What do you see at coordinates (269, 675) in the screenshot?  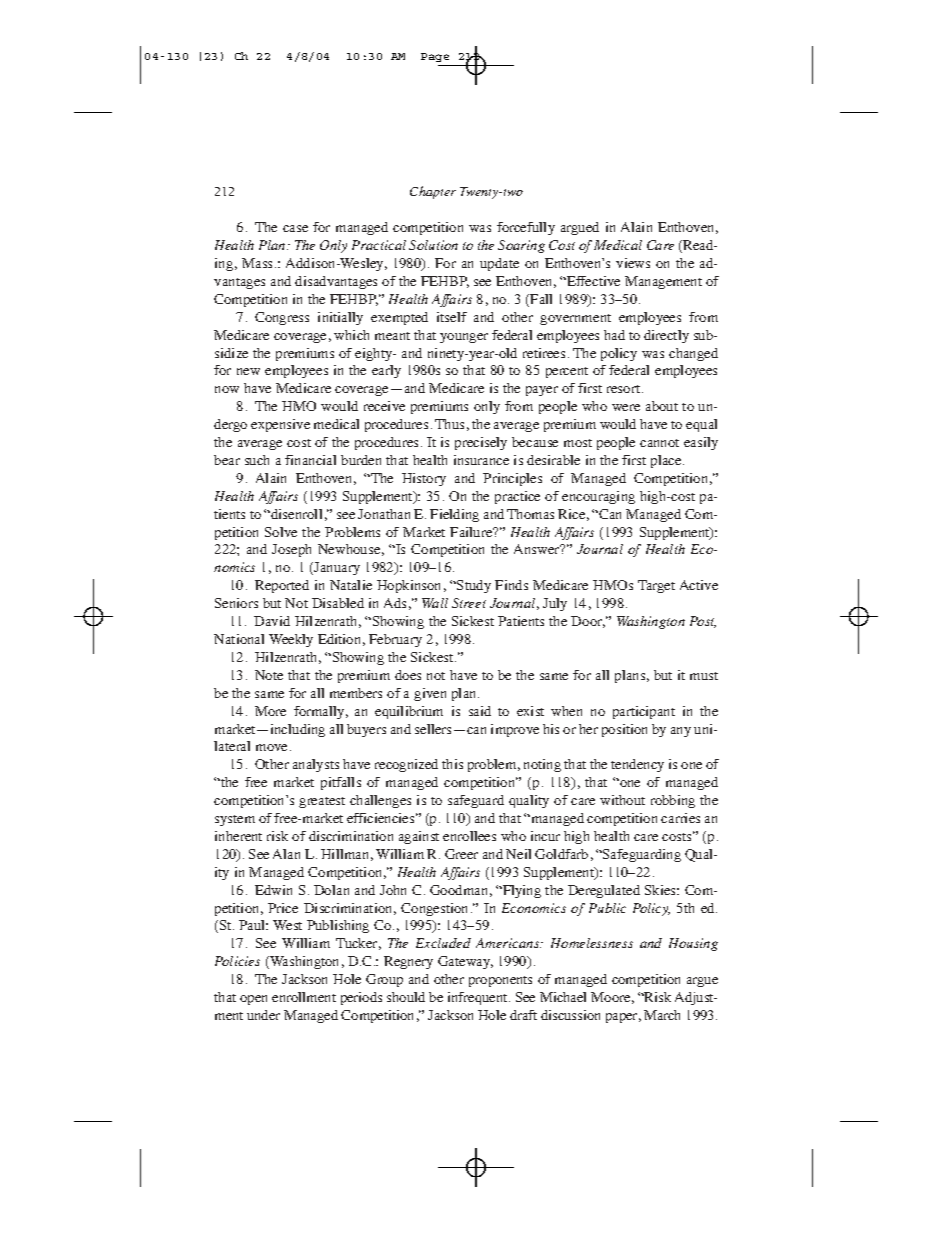 I see `Note` at bounding box center [269, 675].
